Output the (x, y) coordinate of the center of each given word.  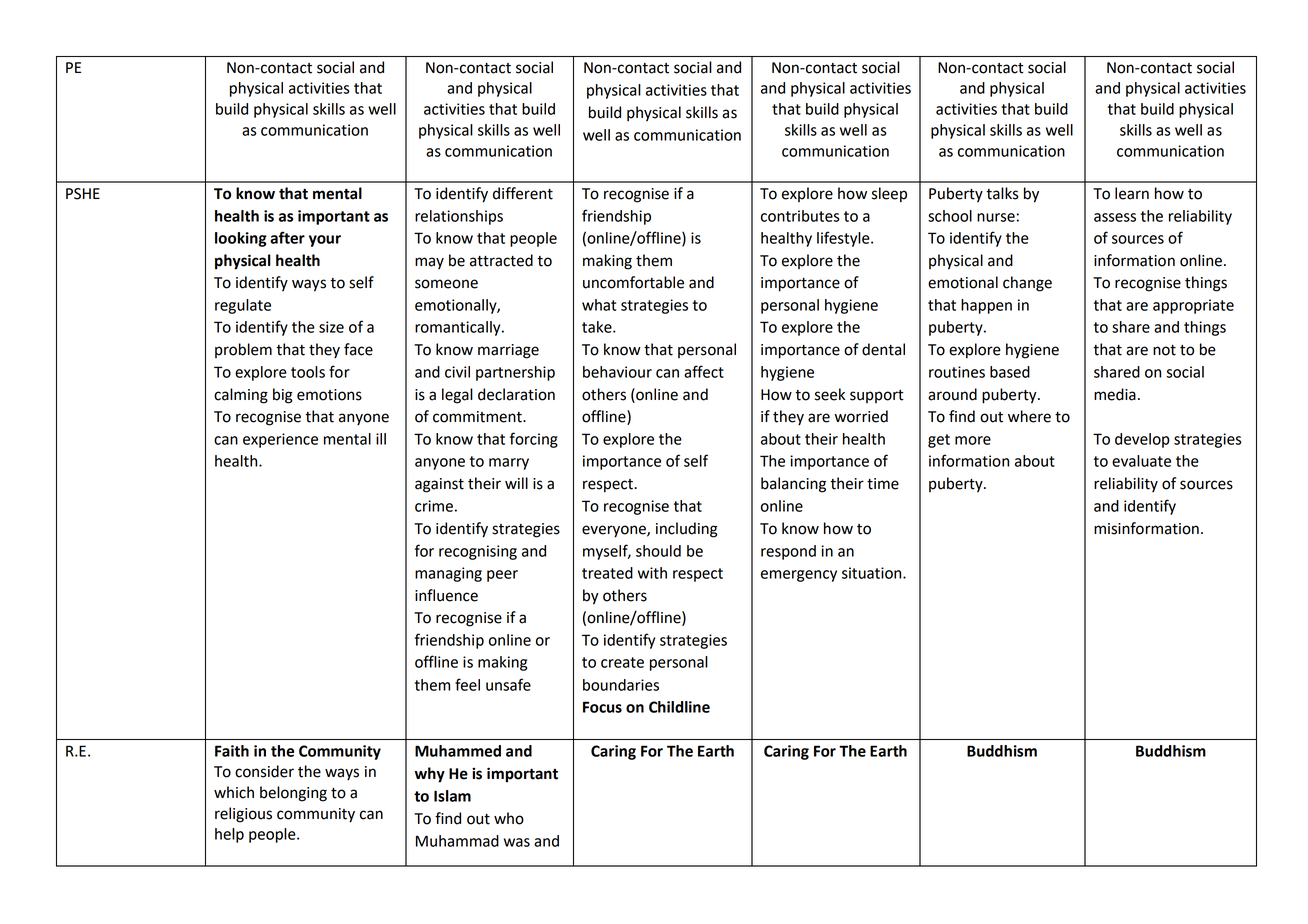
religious (243, 815)
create (622, 662)
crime (434, 506)
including (687, 530)
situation (873, 573)
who (509, 818)
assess (1115, 217)
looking (241, 239)
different (523, 193)
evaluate (1141, 461)
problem (243, 350)
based (1010, 372)
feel (467, 684)
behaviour (617, 372)
